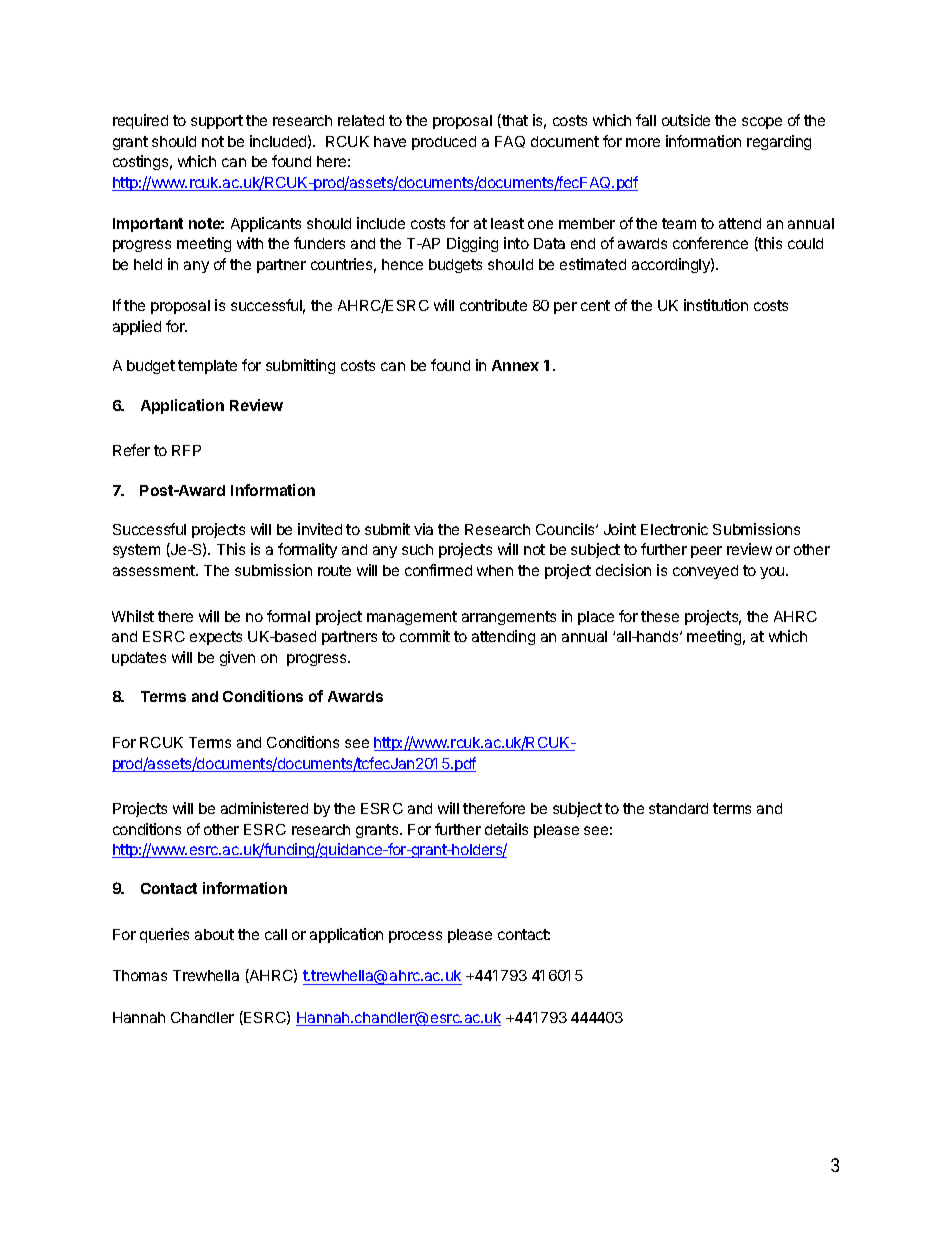  Describe the element at coordinates (217, 122) in the screenshot. I see `support` at that location.
